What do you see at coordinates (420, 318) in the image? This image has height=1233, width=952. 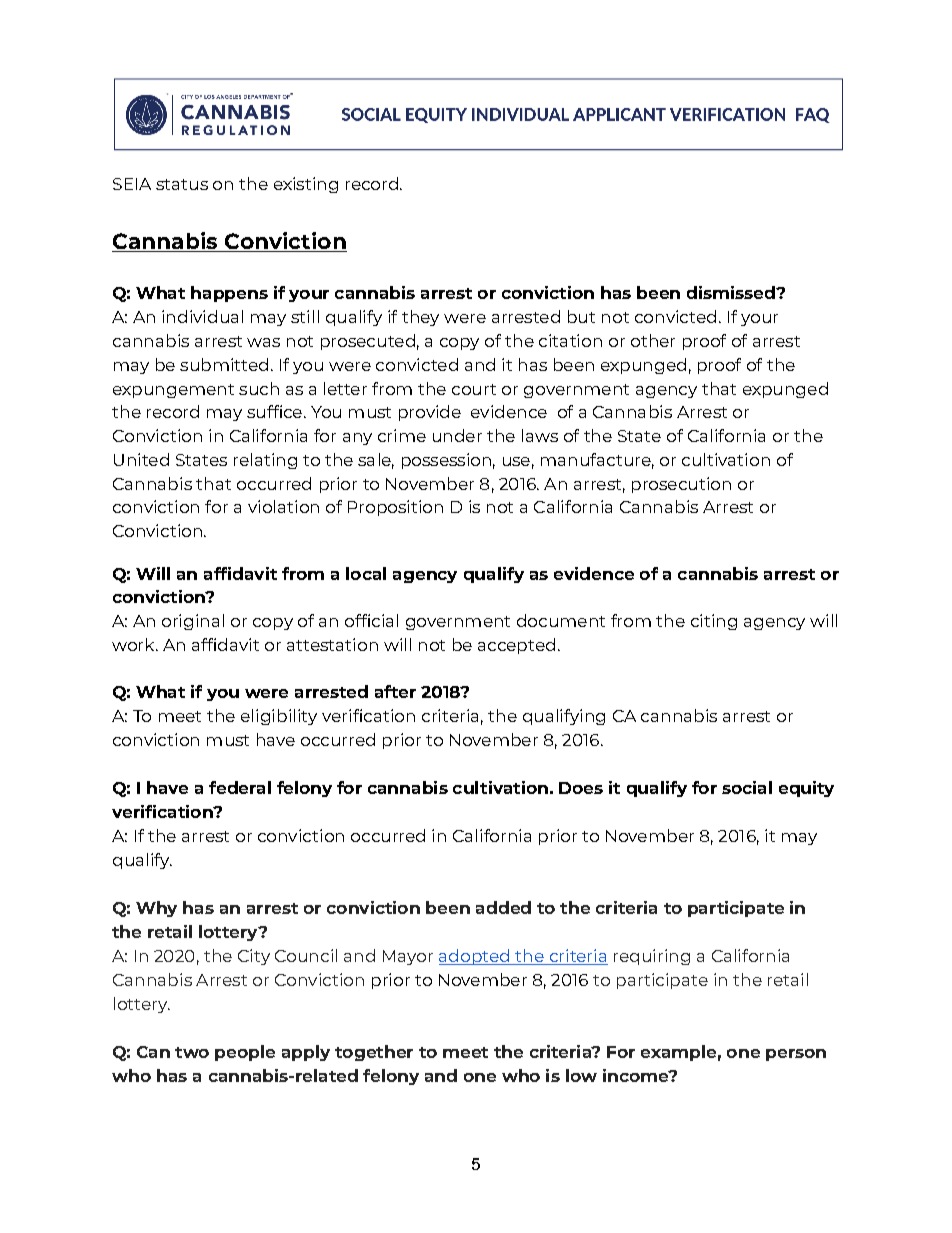 I see `they` at bounding box center [420, 318].
